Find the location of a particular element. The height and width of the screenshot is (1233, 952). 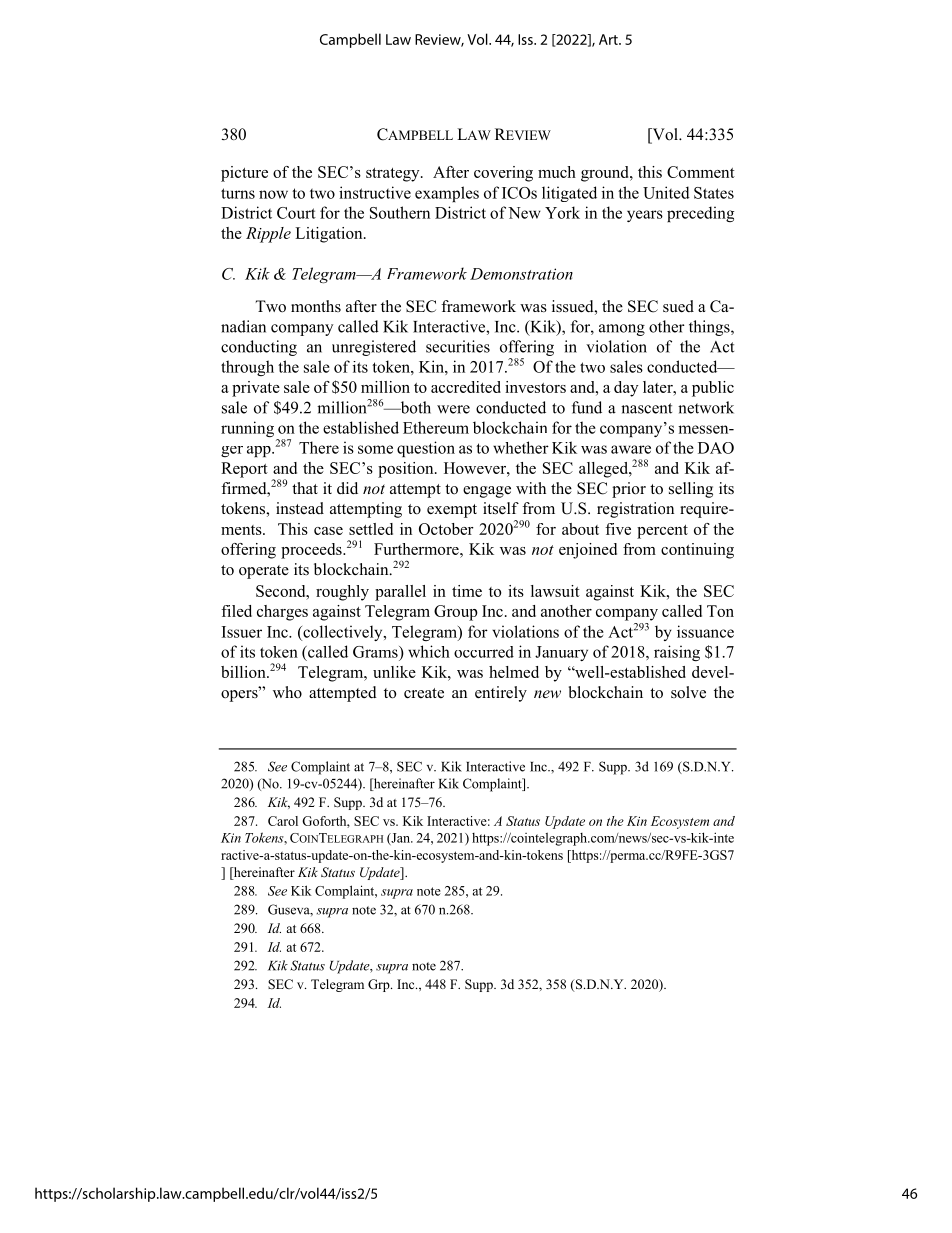

were is located at coordinates (453, 409).
